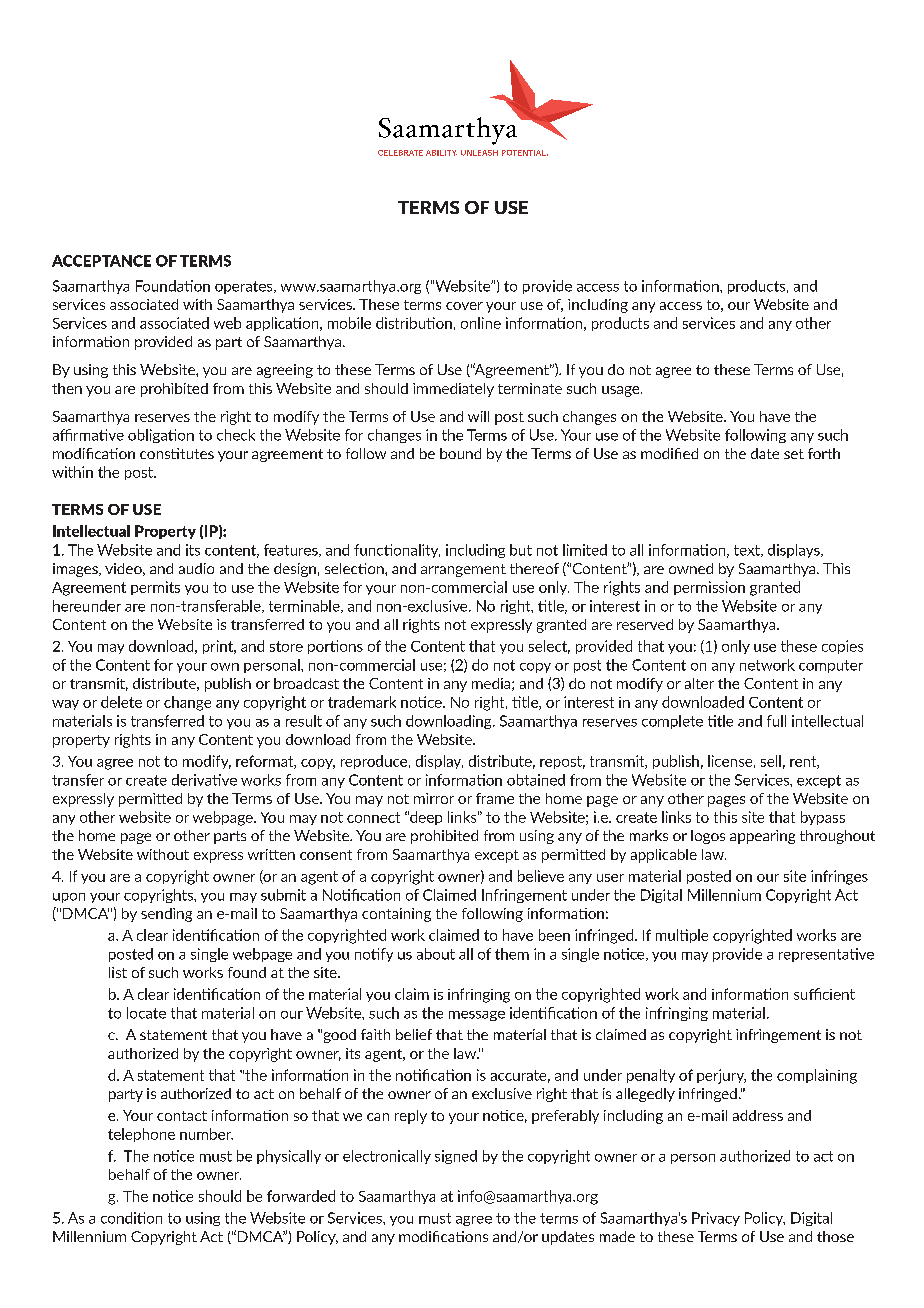  What do you see at coordinates (131, 1218) in the screenshot?
I see `condition` at bounding box center [131, 1218].
